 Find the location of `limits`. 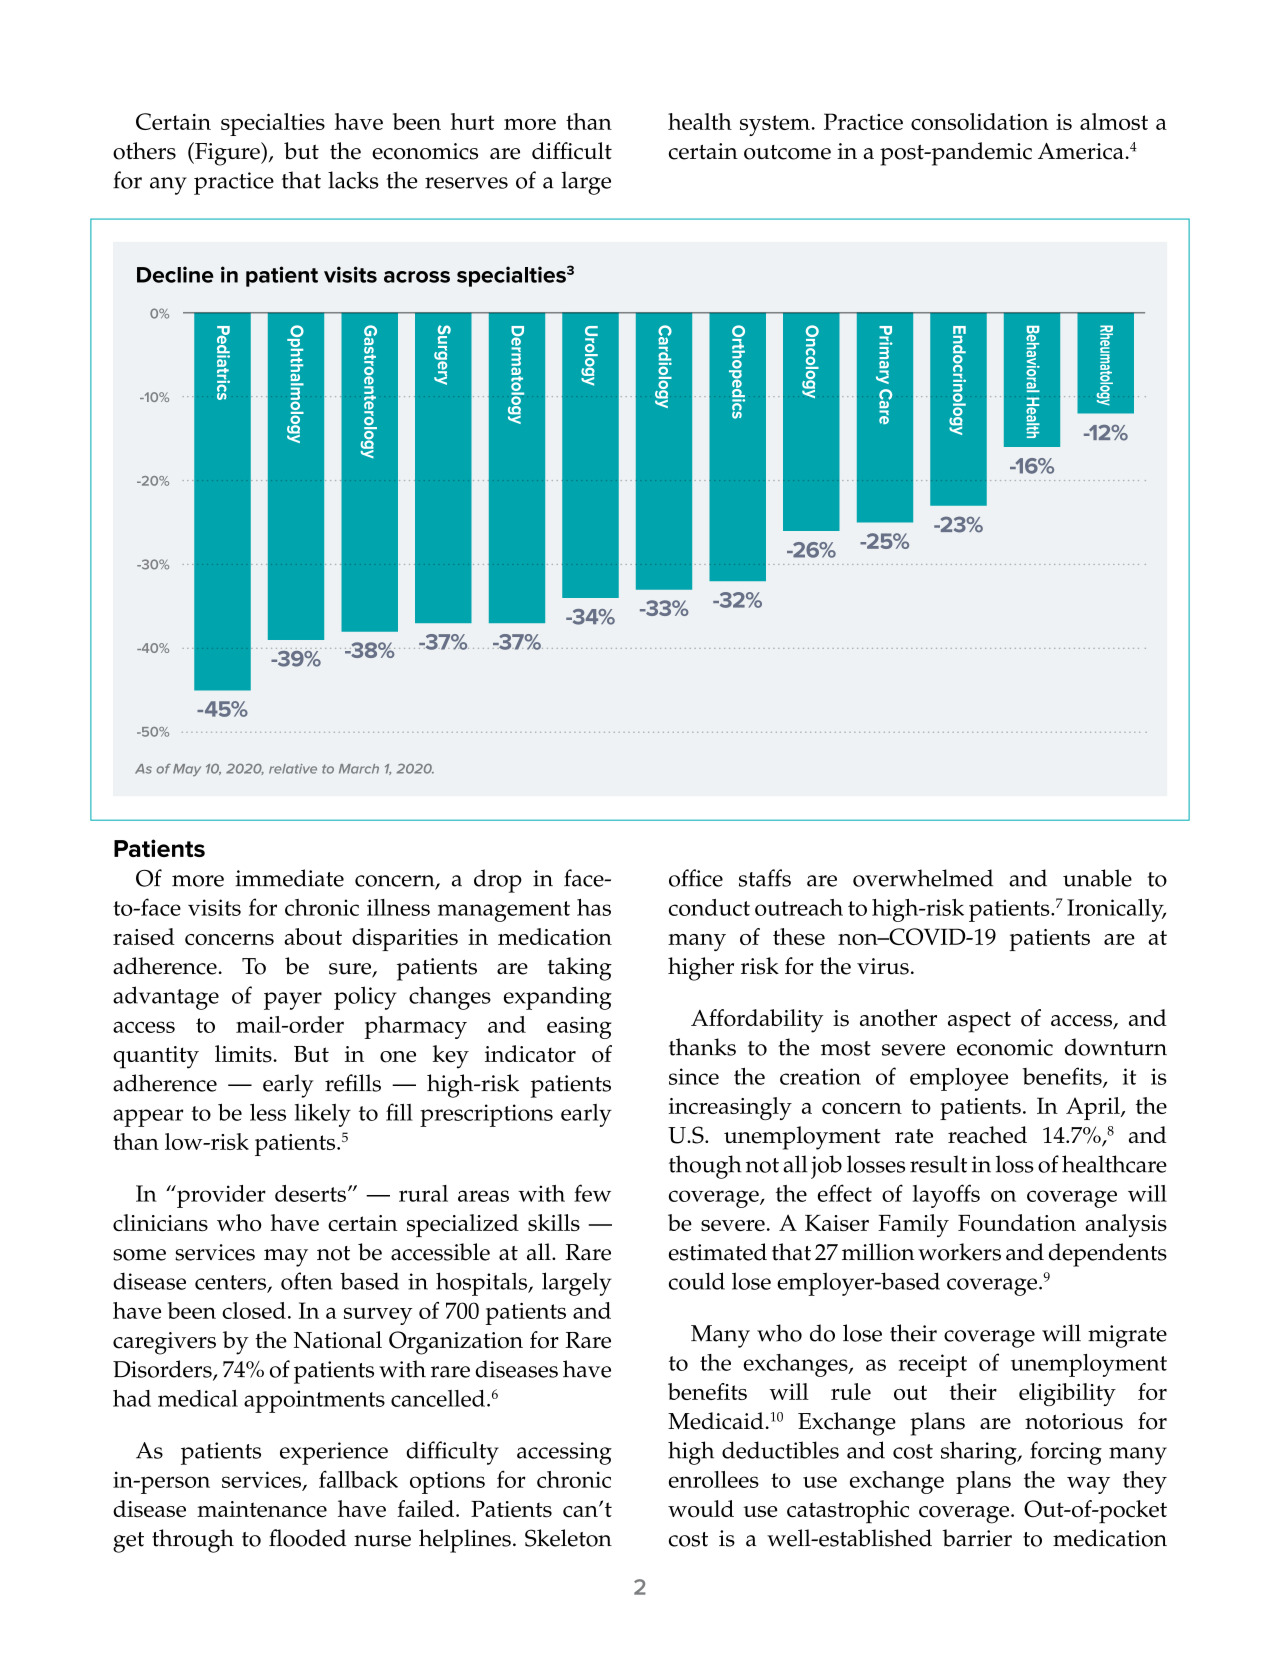

limits is located at coordinates (244, 1054).
